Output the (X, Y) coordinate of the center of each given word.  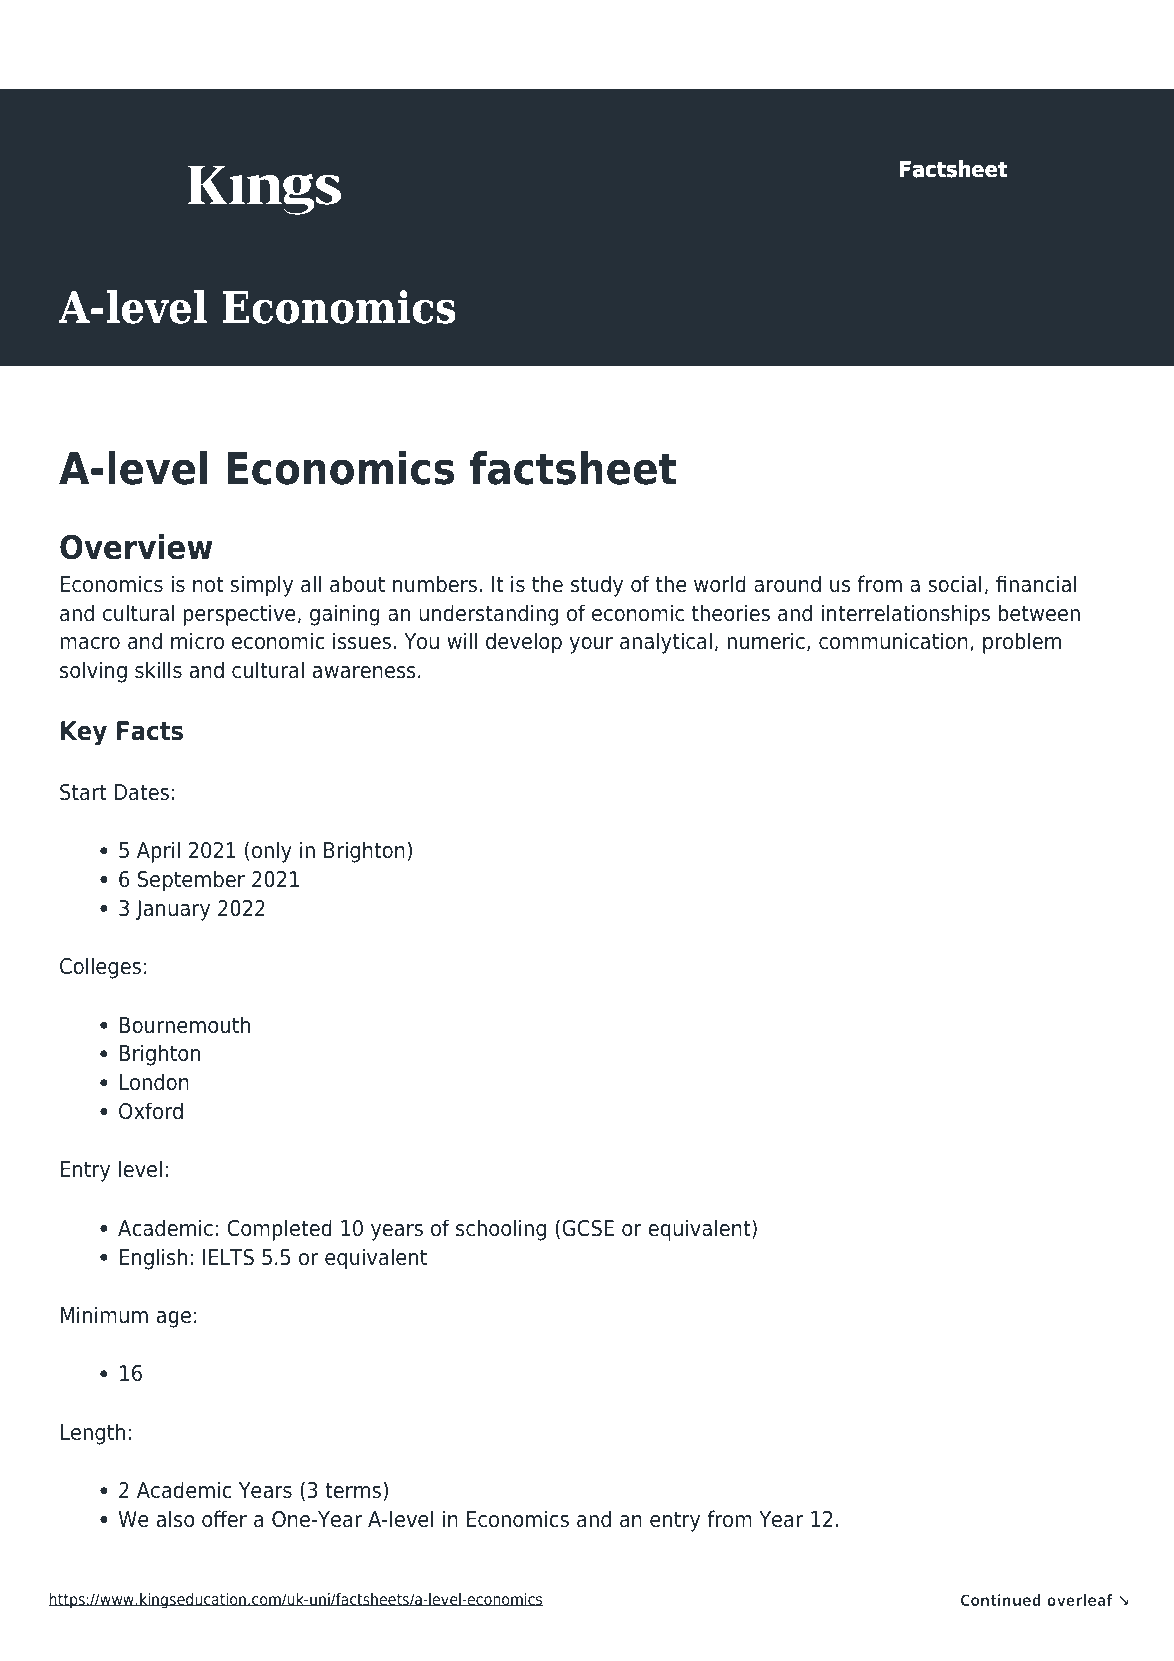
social (955, 584)
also (175, 1519)
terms (354, 1491)
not (208, 584)
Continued (1001, 1600)
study (597, 586)
